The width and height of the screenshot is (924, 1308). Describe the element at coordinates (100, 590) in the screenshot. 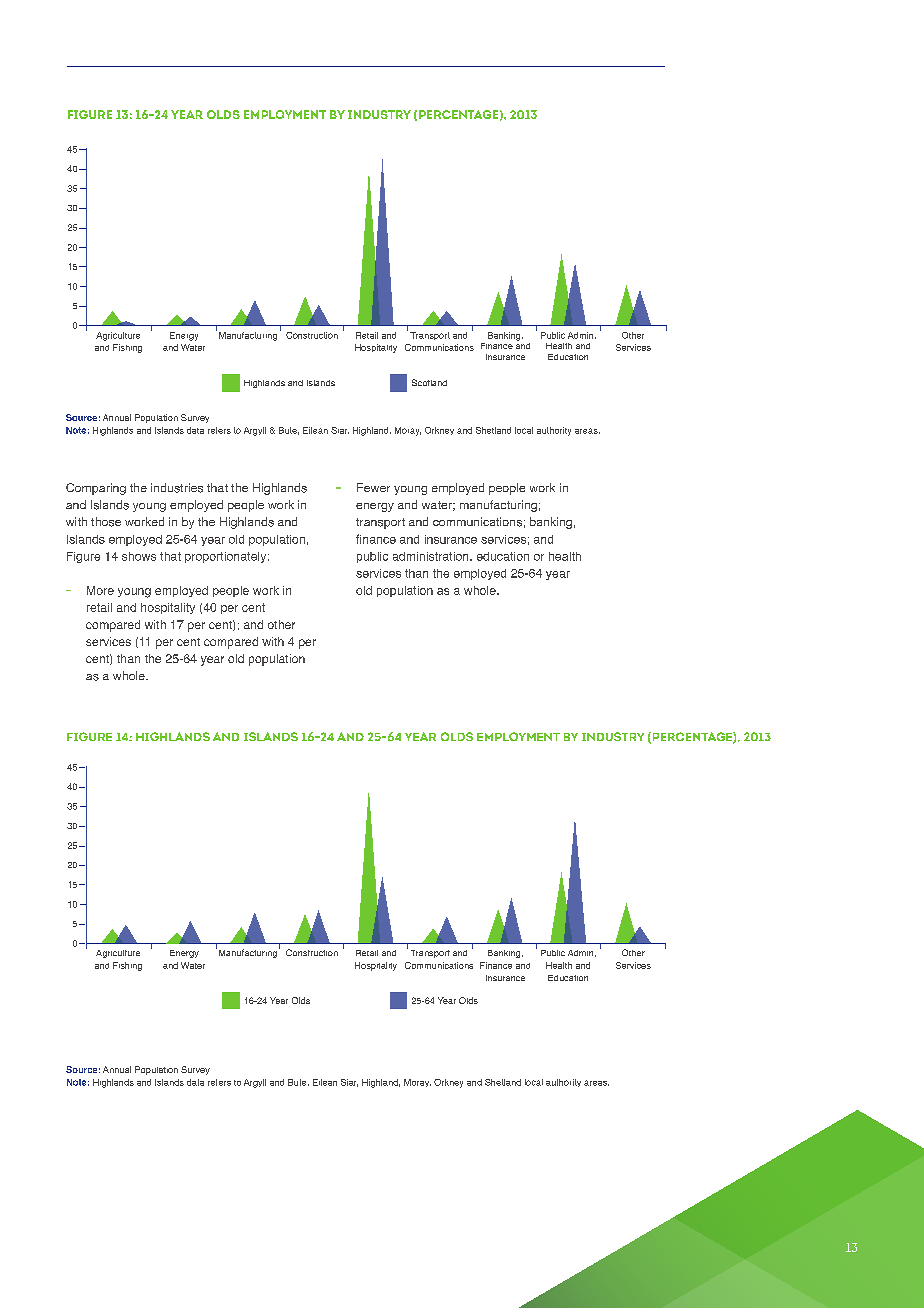

I see `More` at that location.
